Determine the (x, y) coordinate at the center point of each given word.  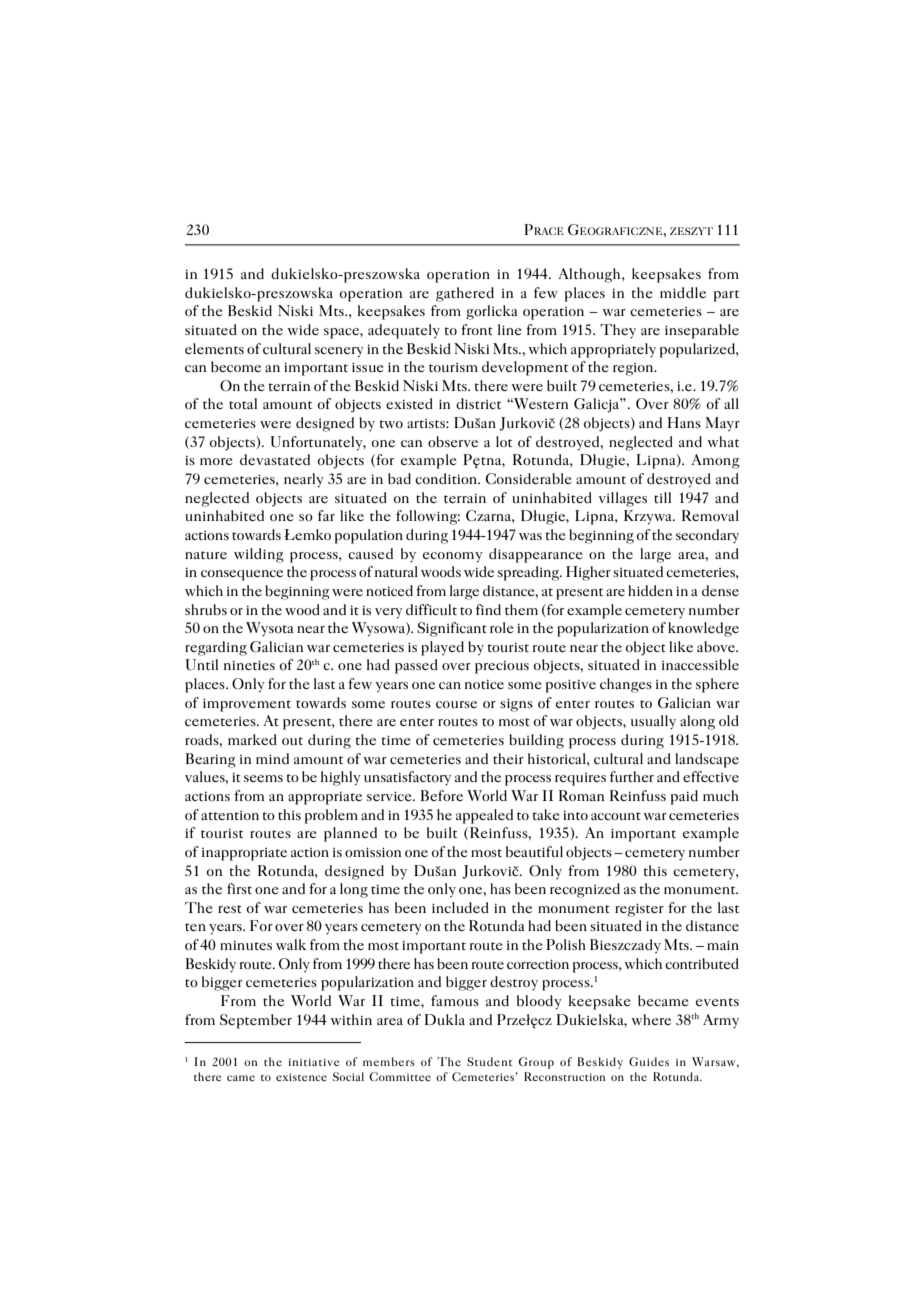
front (477, 329)
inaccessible (700, 664)
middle (683, 292)
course (456, 704)
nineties (249, 665)
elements (214, 348)
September (256, 1021)
